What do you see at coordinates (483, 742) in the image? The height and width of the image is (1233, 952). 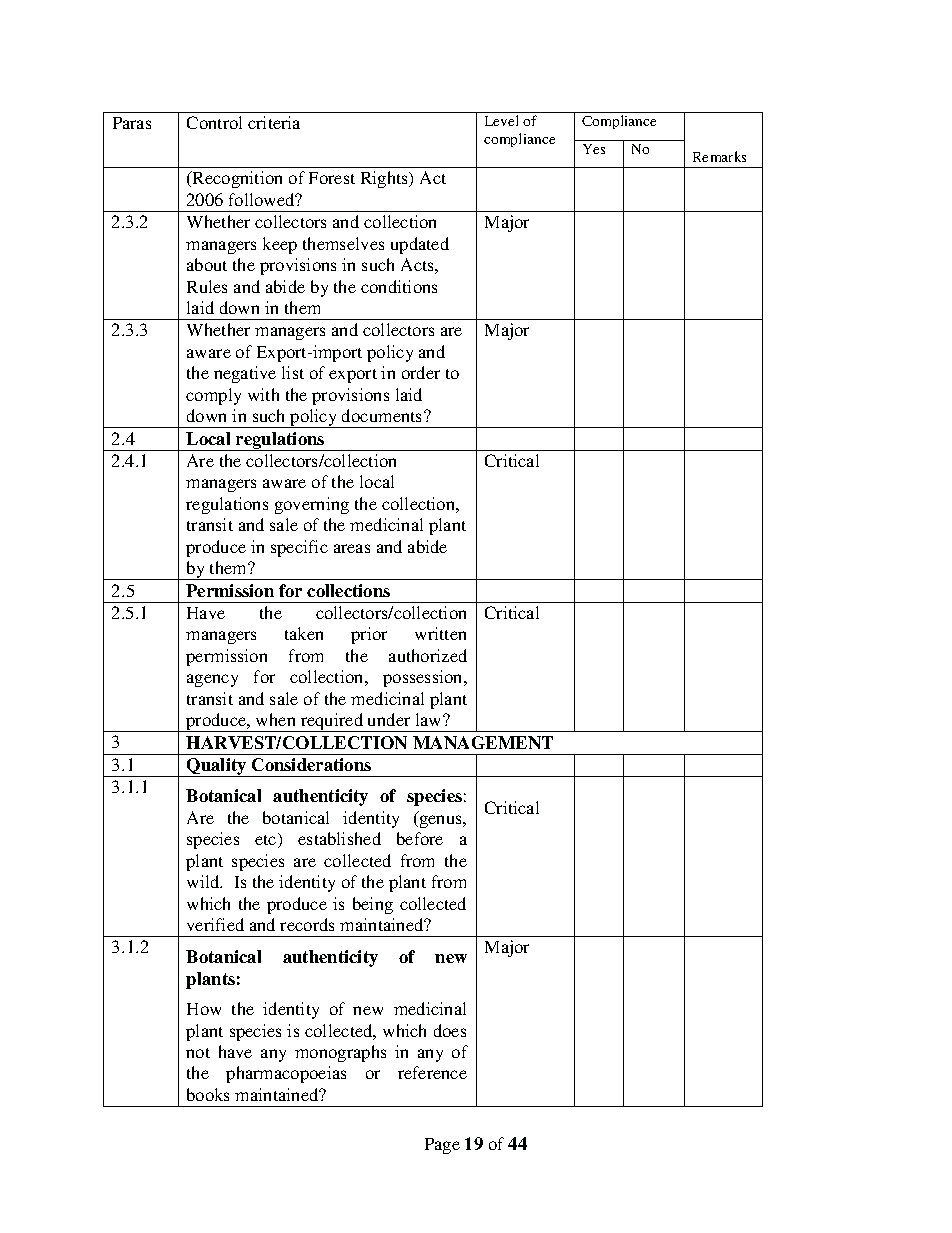 I see `MANAGEMENT` at bounding box center [483, 742].
